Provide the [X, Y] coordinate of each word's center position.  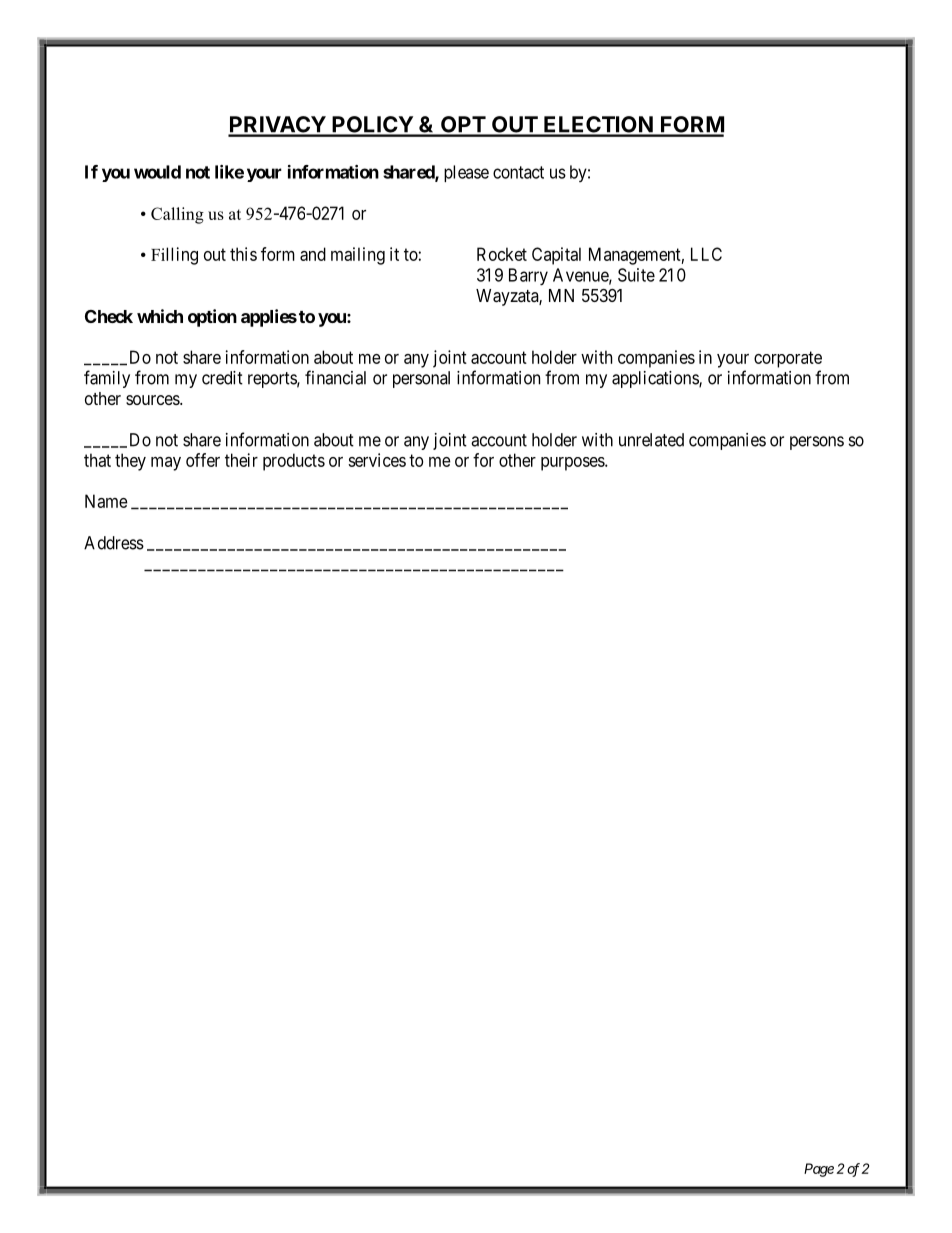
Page [819, 1170]
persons [817, 443]
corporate [788, 359]
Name [106, 501]
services [377, 460]
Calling [177, 215]
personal [421, 379]
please [466, 173]
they [130, 462]
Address [114, 543]
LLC [706, 254]
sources [153, 400]
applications [656, 379]
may [166, 464]
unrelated [651, 440]
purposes [573, 464]
